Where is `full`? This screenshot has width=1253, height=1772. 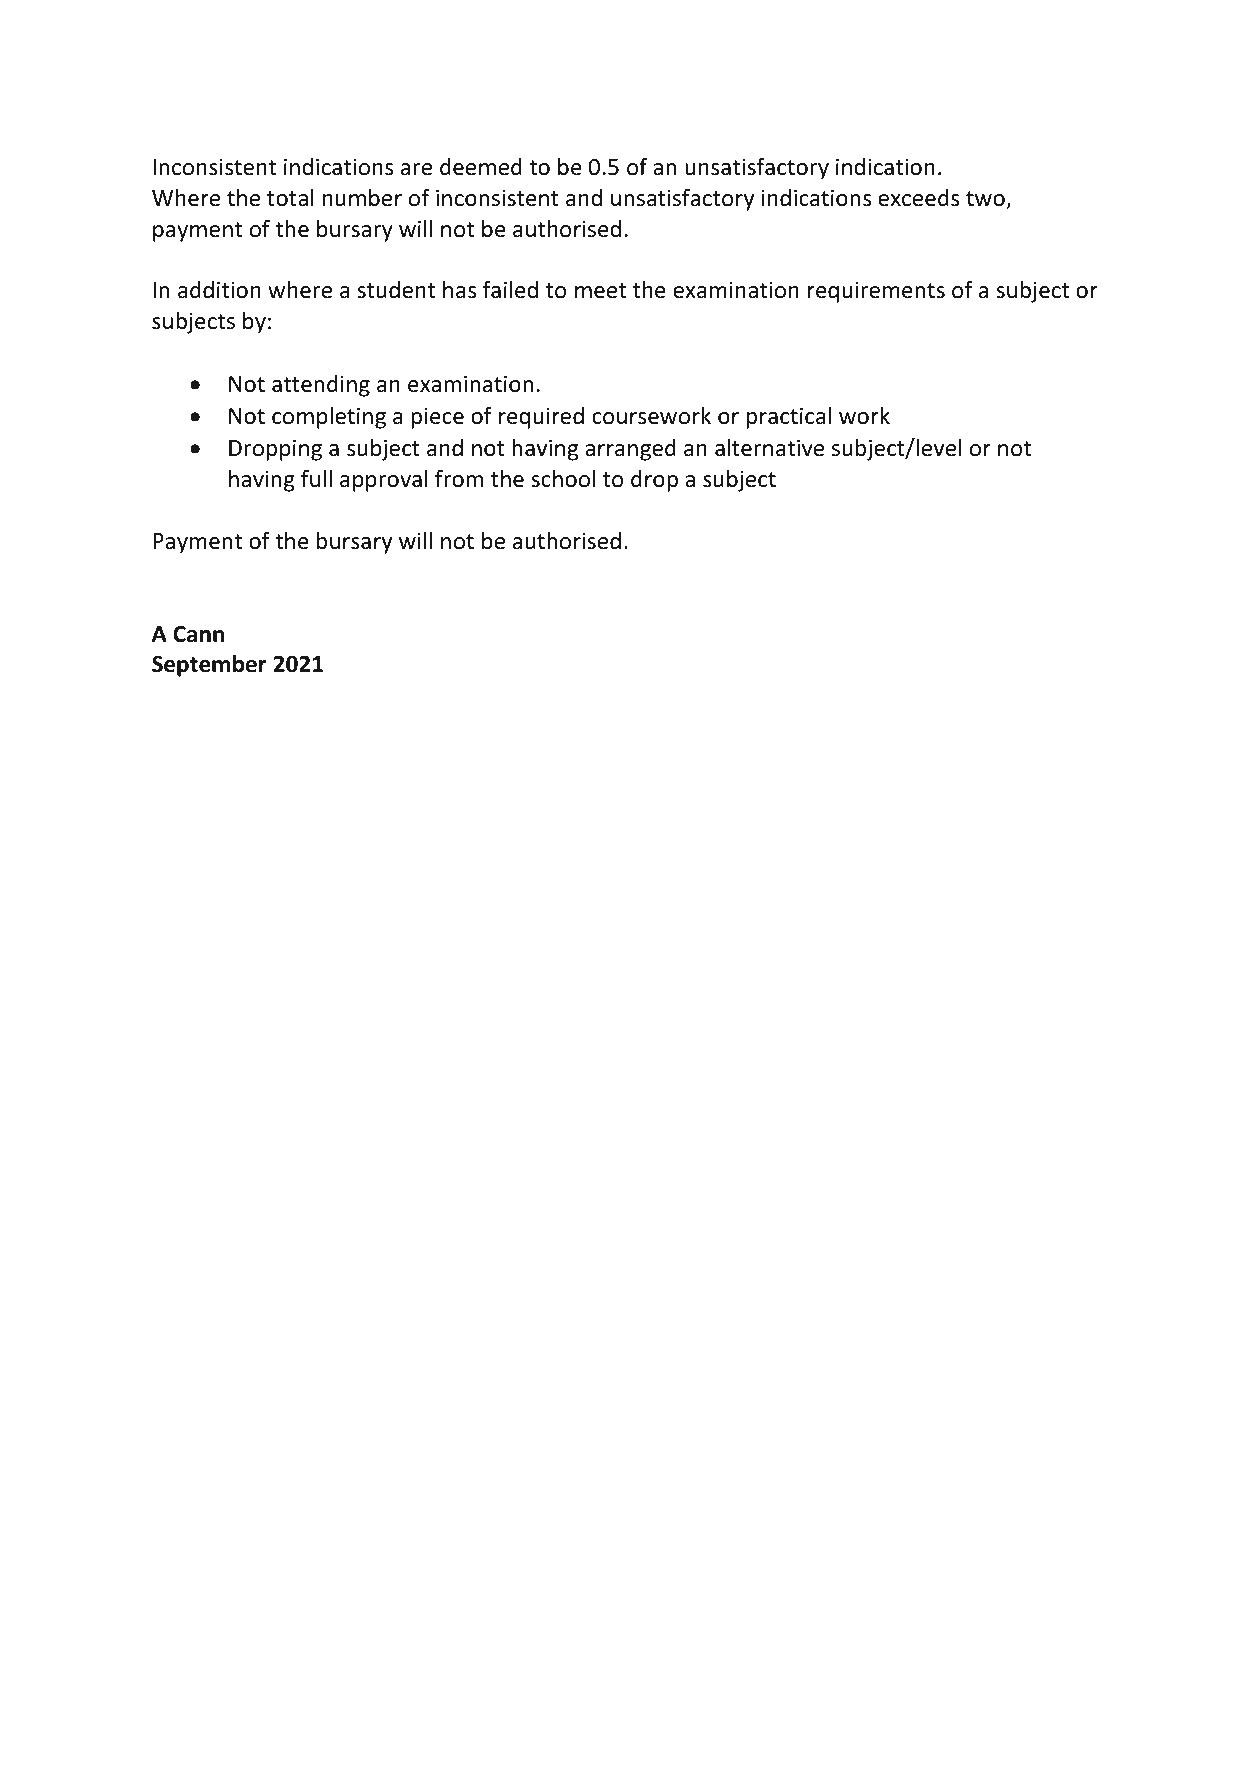
full is located at coordinates (316, 478).
